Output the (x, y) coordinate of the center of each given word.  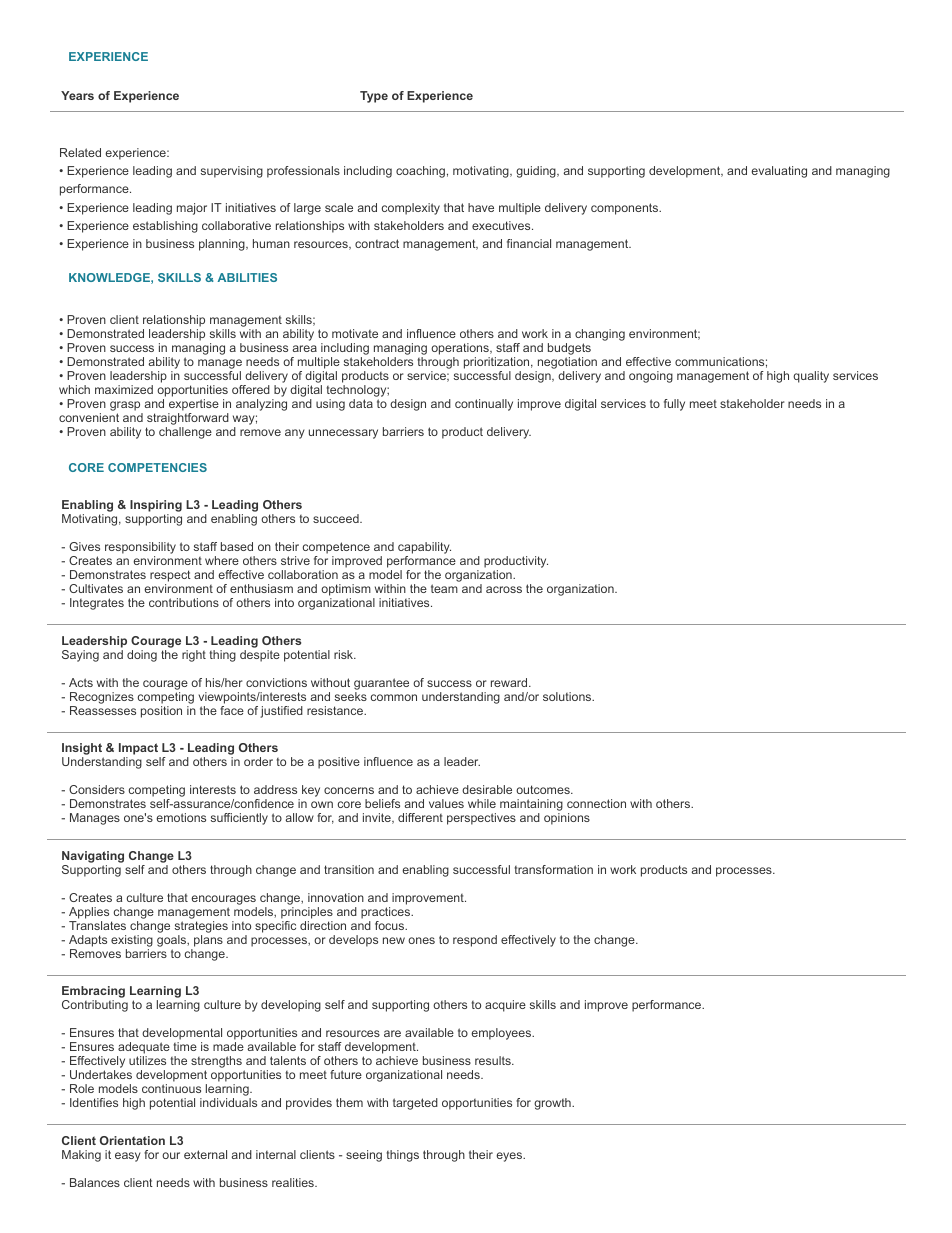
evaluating (779, 172)
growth (553, 1104)
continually (484, 405)
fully (674, 405)
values (446, 803)
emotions (181, 817)
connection (596, 803)
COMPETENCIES (157, 467)
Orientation (132, 1140)
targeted (415, 1104)
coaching (420, 172)
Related (80, 152)
